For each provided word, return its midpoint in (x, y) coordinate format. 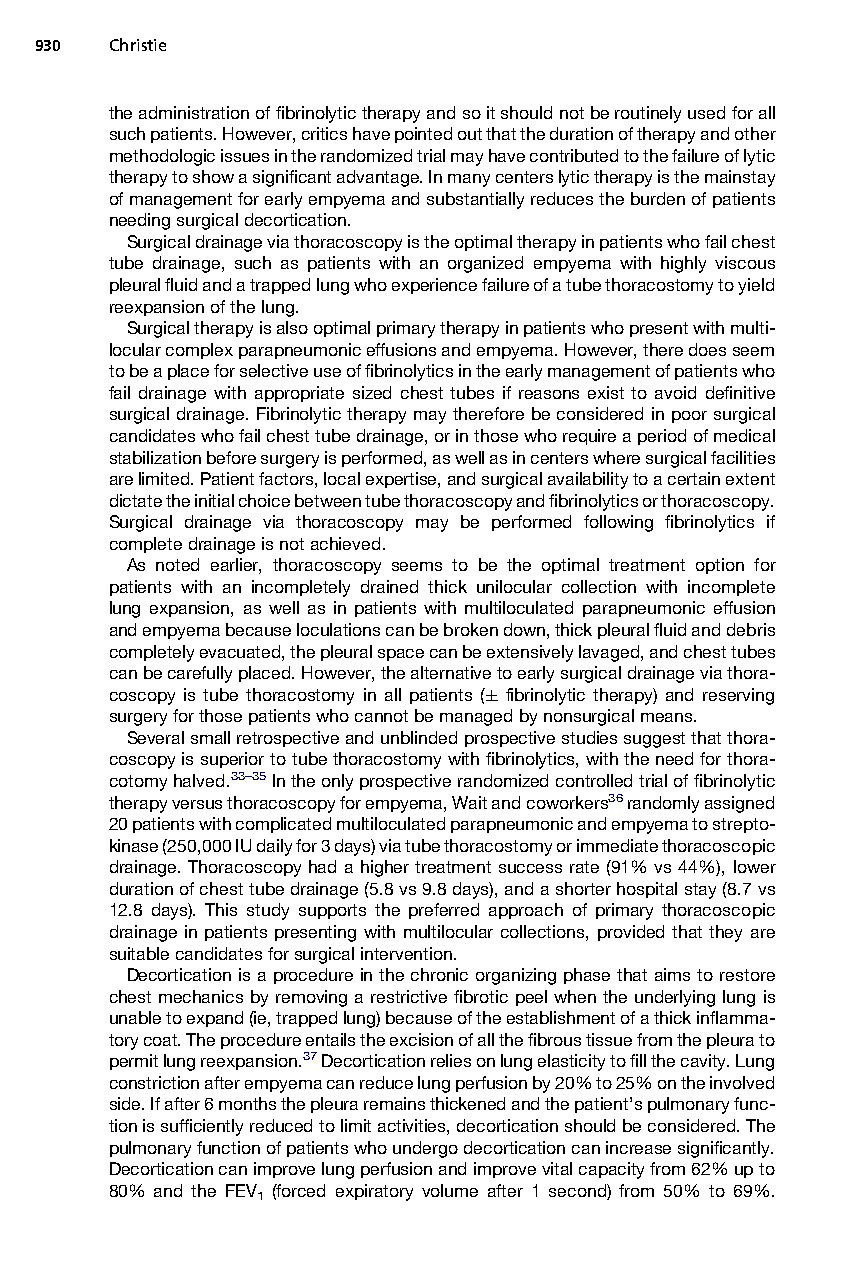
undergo (425, 1149)
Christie (138, 44)
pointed (423, 135)
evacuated (241, 651)
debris (751, 629)
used (706, 112)
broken (471, 629)
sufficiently (202, 1127)
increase (638, 1147)
